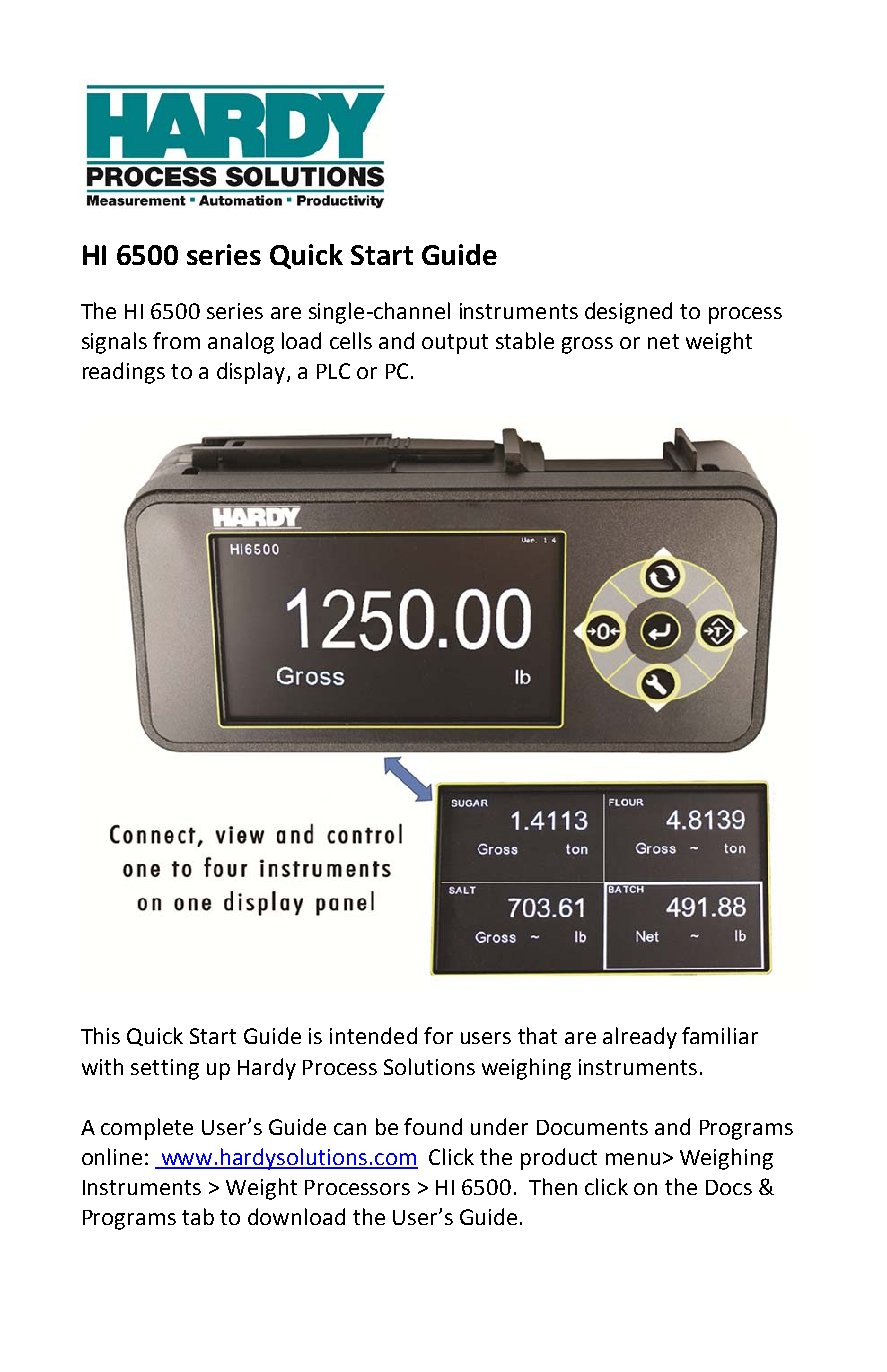 The width and height of the screenshot is (887, 1372). Describe the element at coordinates (640, 1038) in the screenshot. I see `already` at that location.
